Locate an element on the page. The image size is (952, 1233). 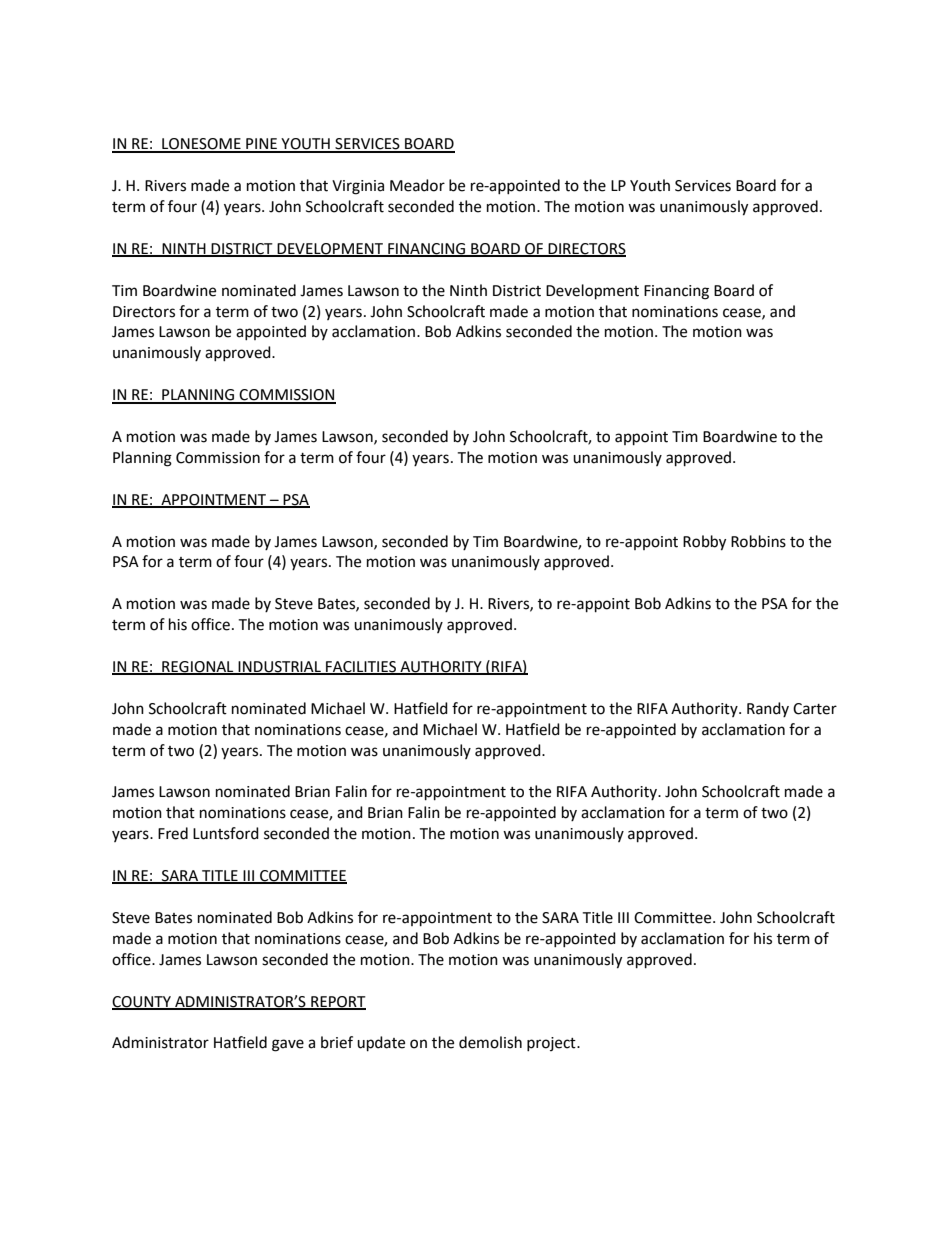
Robby is located at coordinates (704, 543).
